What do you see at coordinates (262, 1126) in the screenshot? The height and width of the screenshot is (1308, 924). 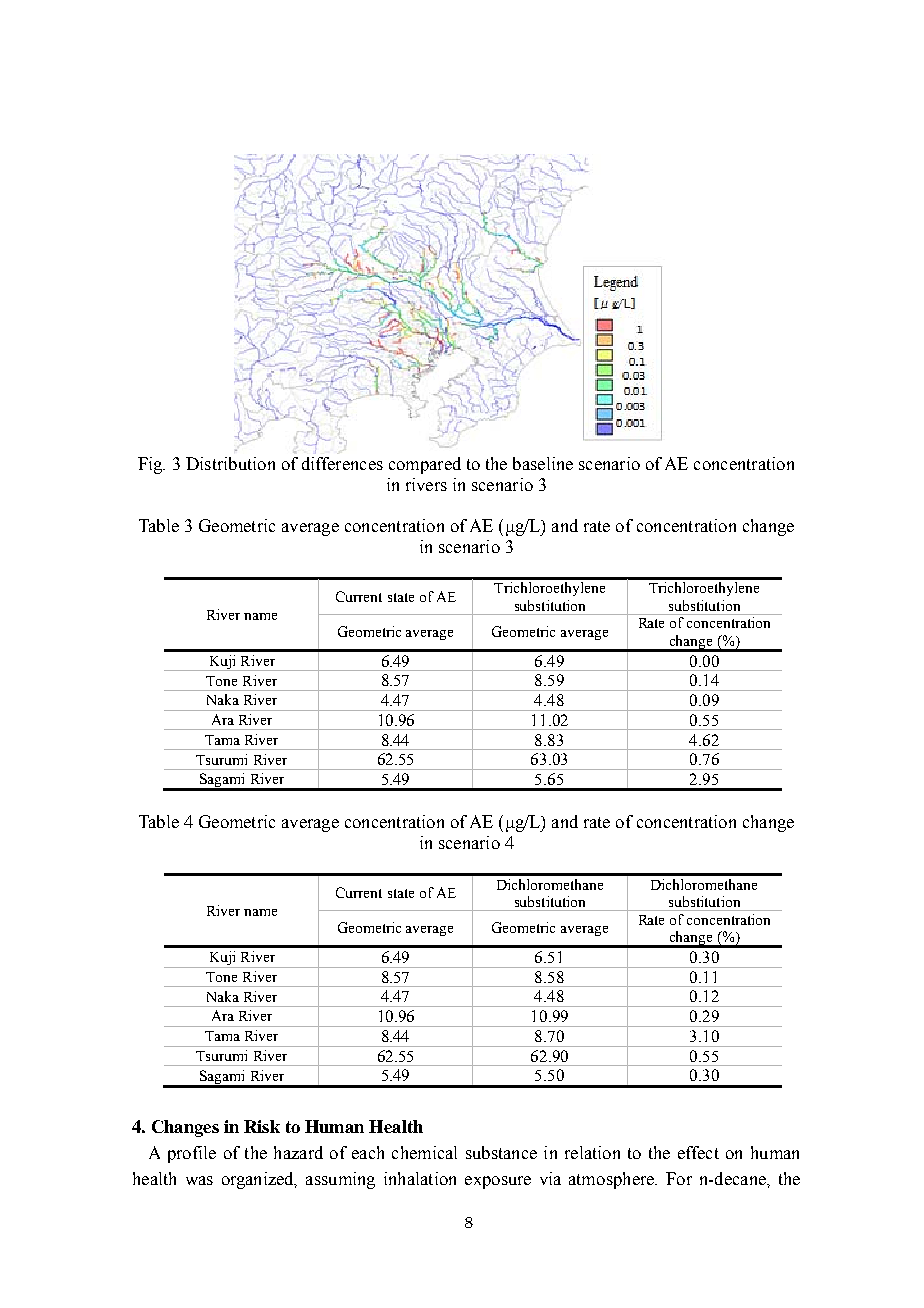 I see `Risk` at bounding box center [262, 1126].
